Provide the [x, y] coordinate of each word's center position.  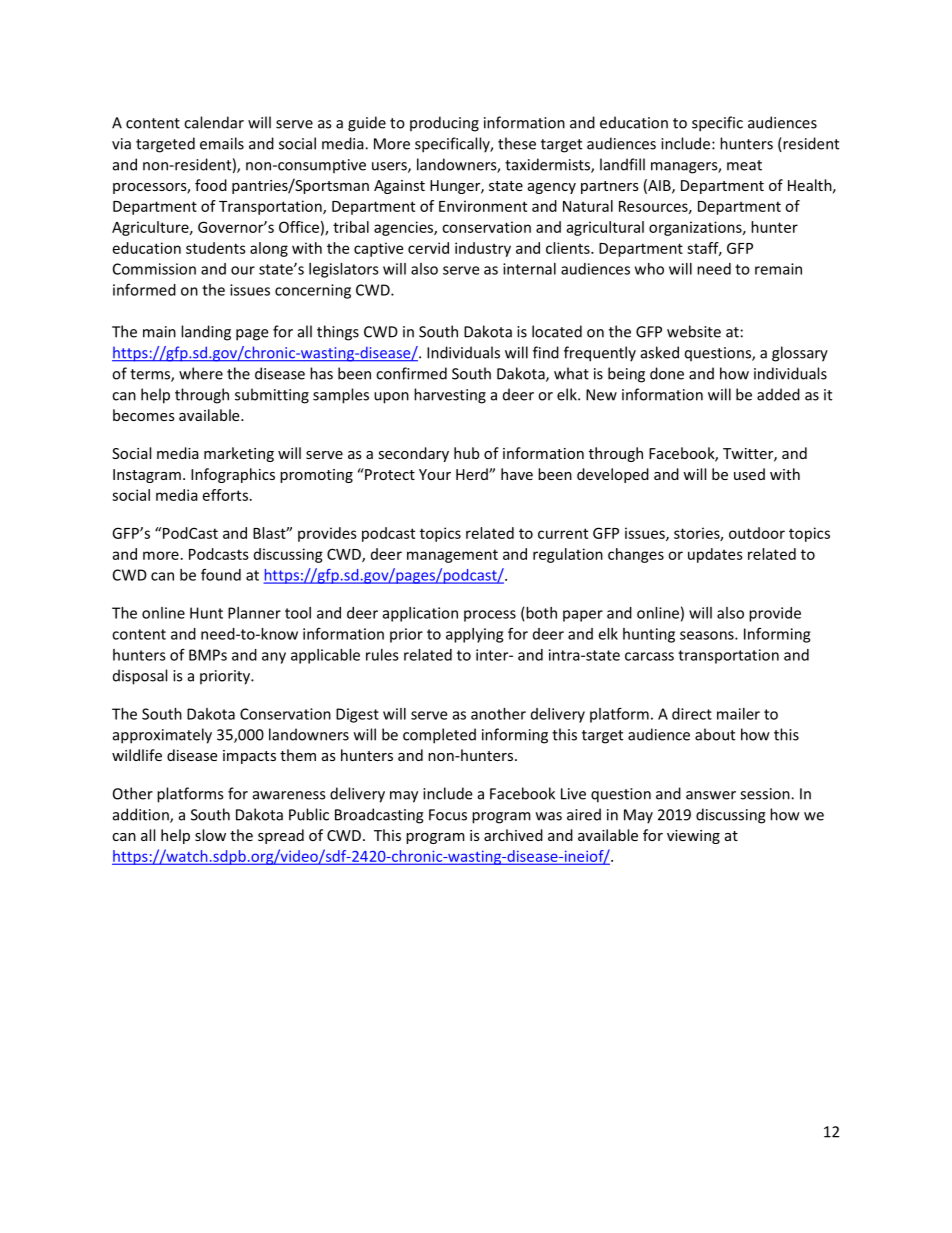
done [667, 373]
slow [210, 835]
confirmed [411, 373]
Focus [448, 815]
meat [744, 165]
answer [711, 795]
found [221, 574]
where [201, 373]
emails [222, 143]
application [420, 614]
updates [715, 555]
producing [444, 124]
